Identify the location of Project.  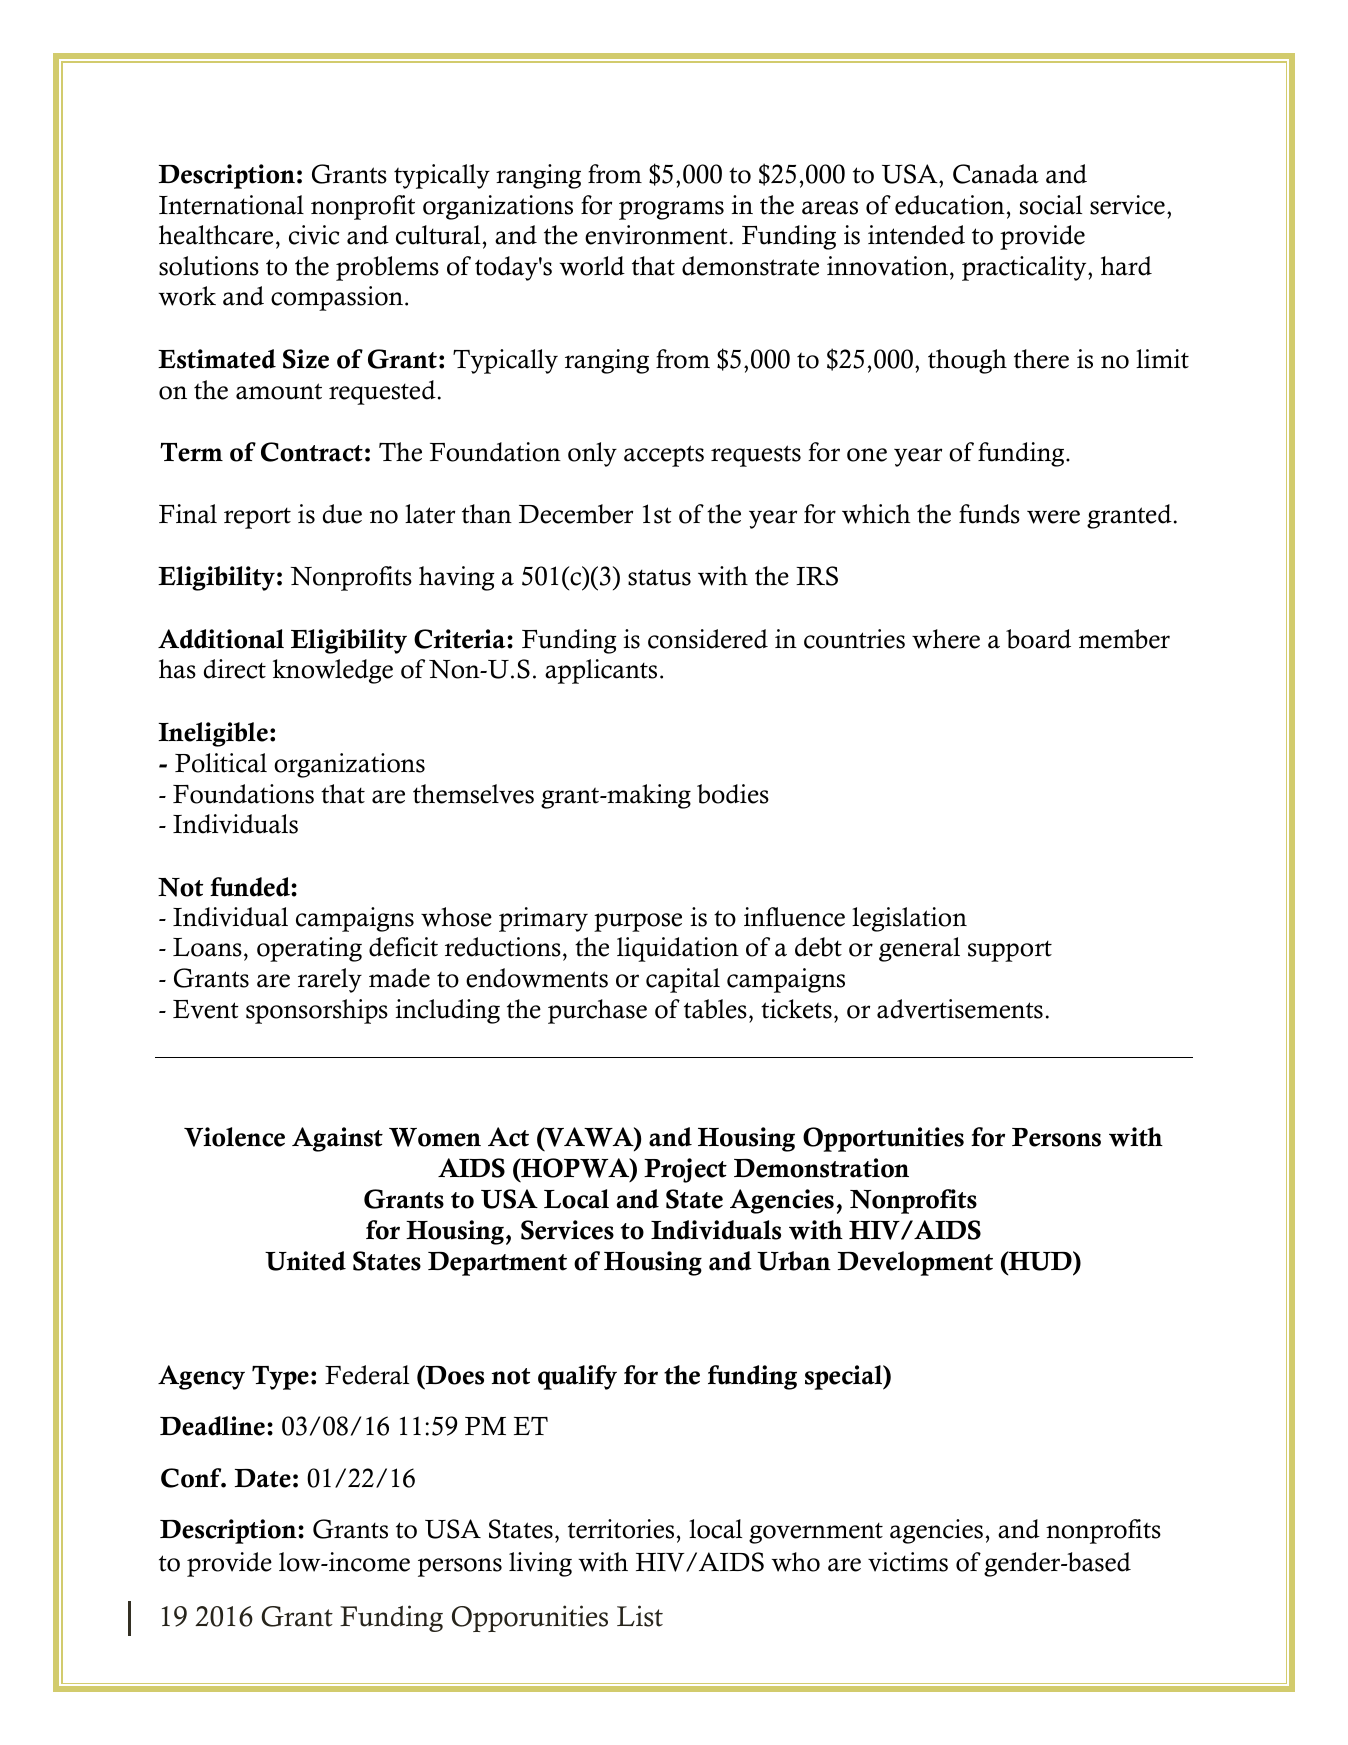
(685, 1170).
